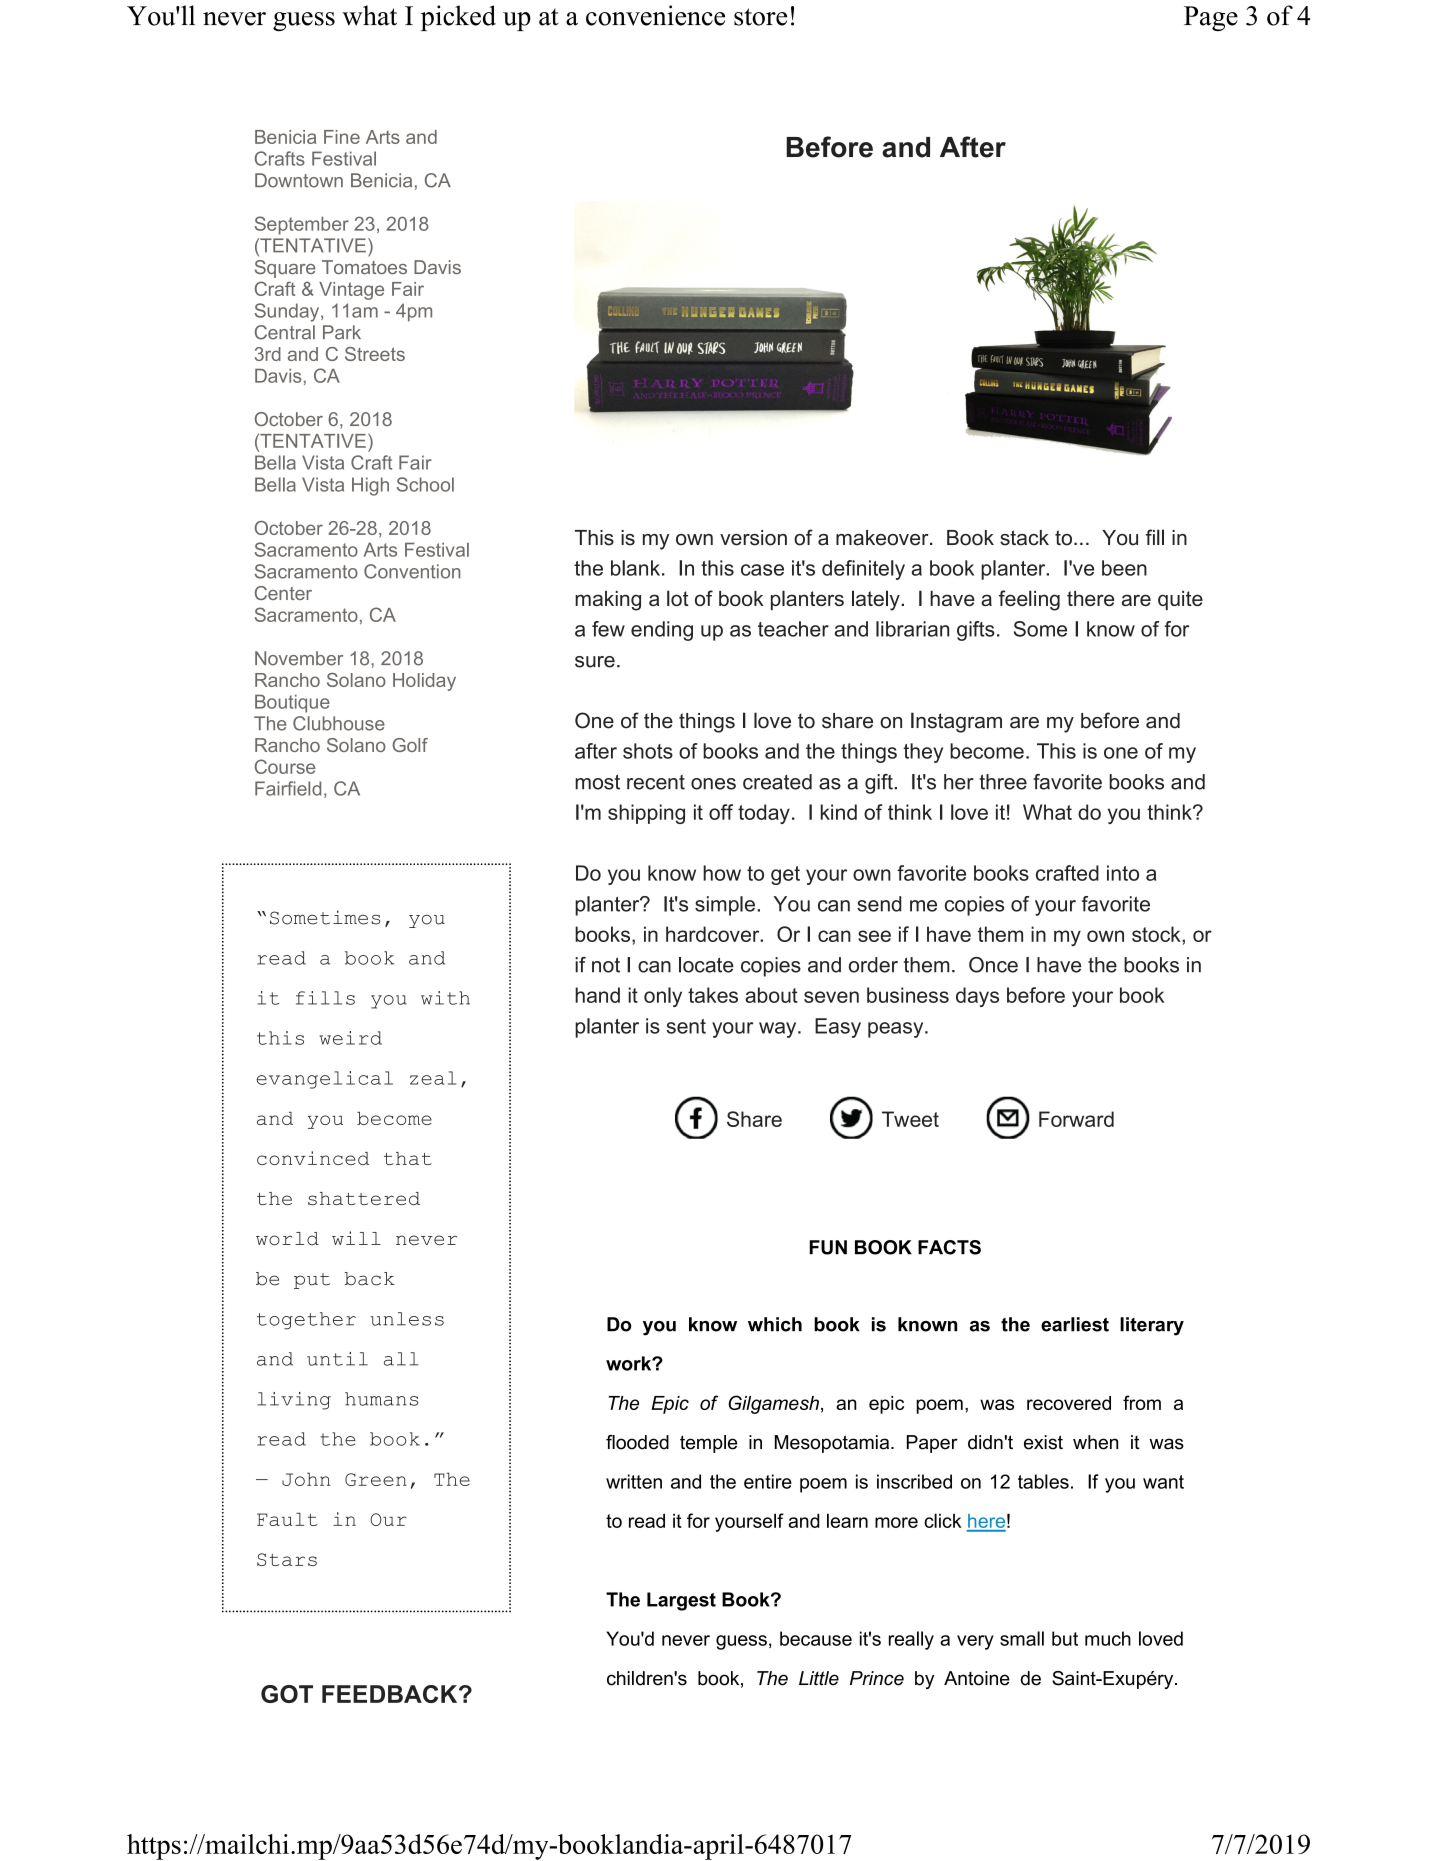  What do you see at coordinates (458, 18) in the screenshot?
I see `picked` at bounding box center [458, 18].
